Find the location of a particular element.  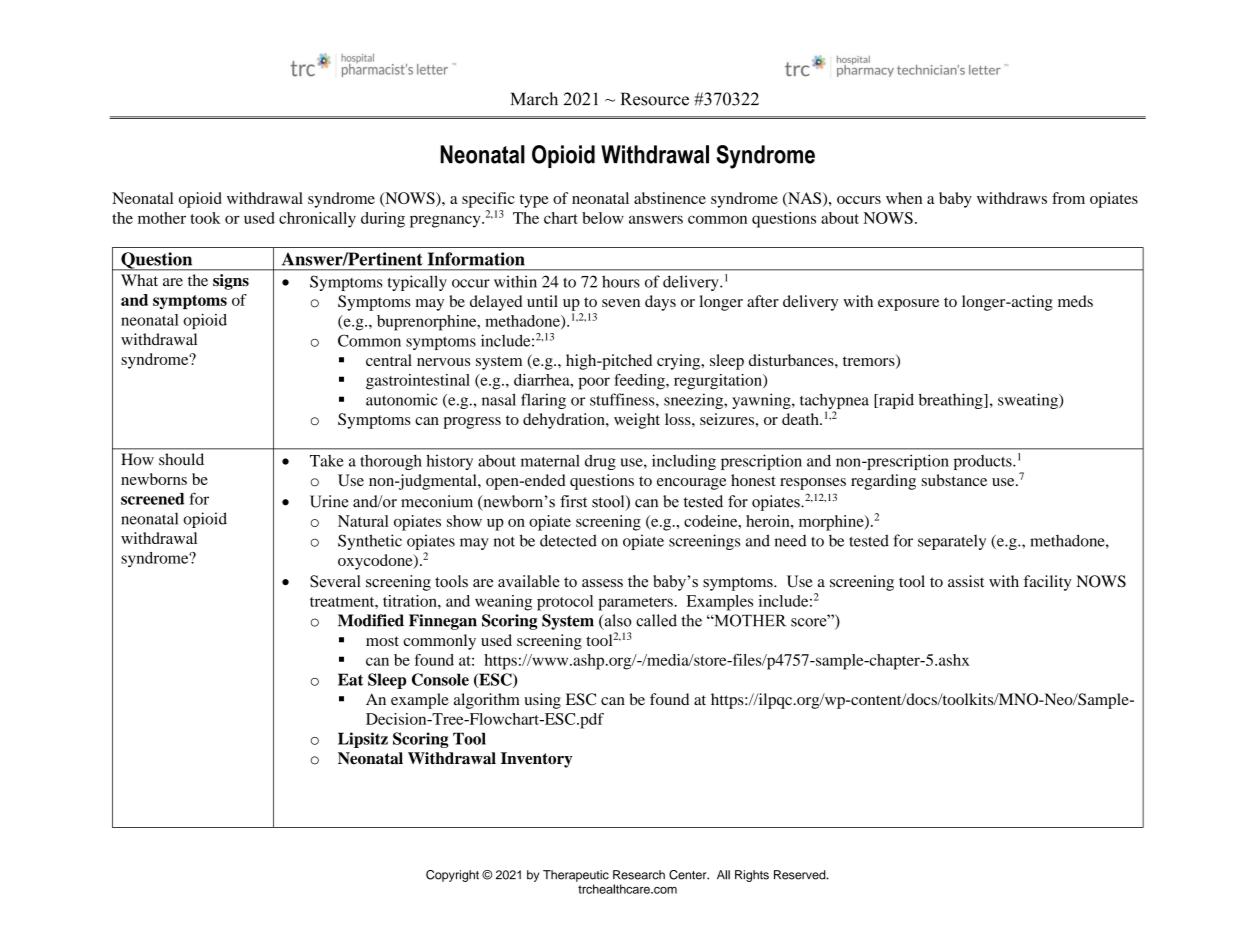

Copyright is located at coordinates (452, 876).
